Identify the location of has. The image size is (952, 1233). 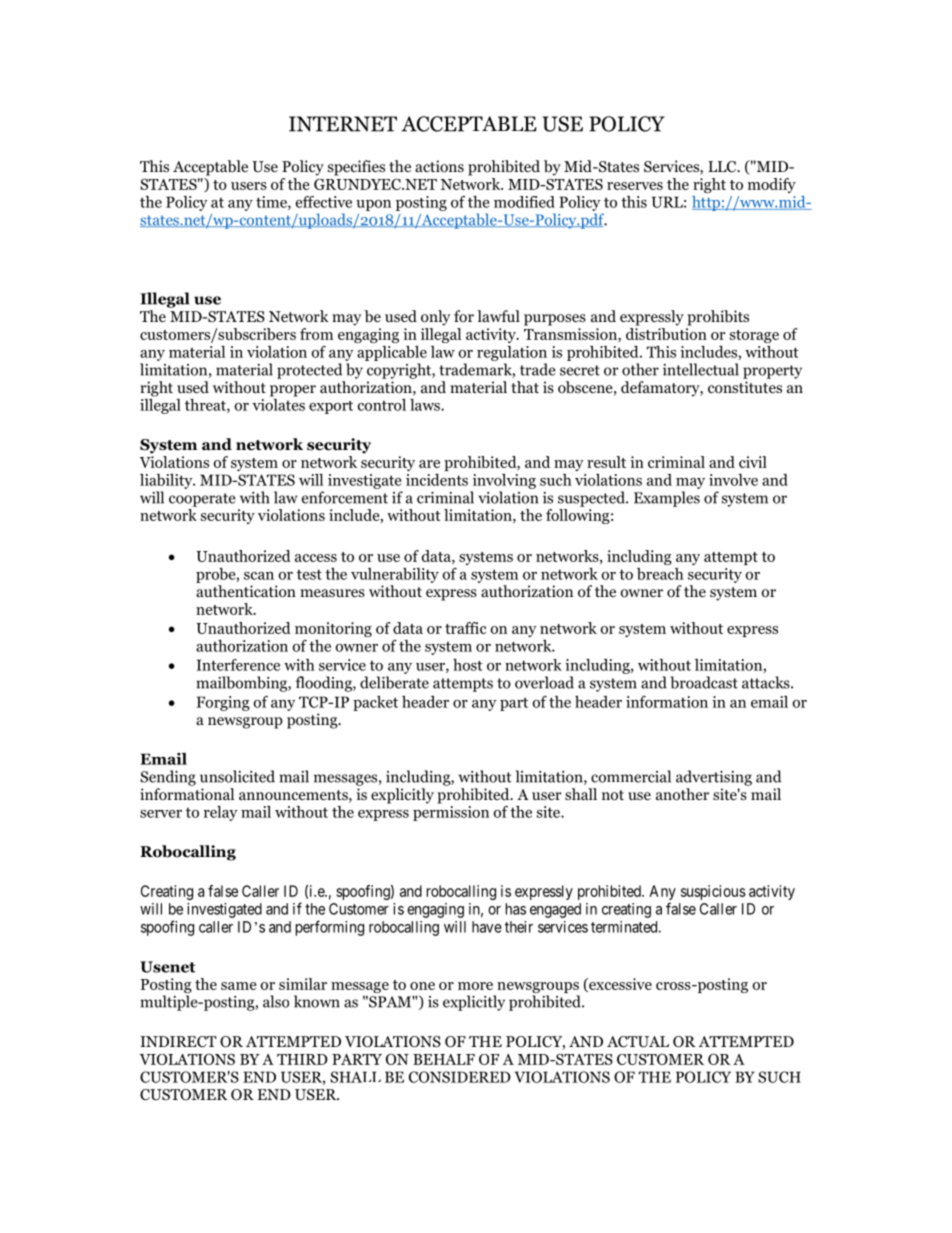
(516, 909).
